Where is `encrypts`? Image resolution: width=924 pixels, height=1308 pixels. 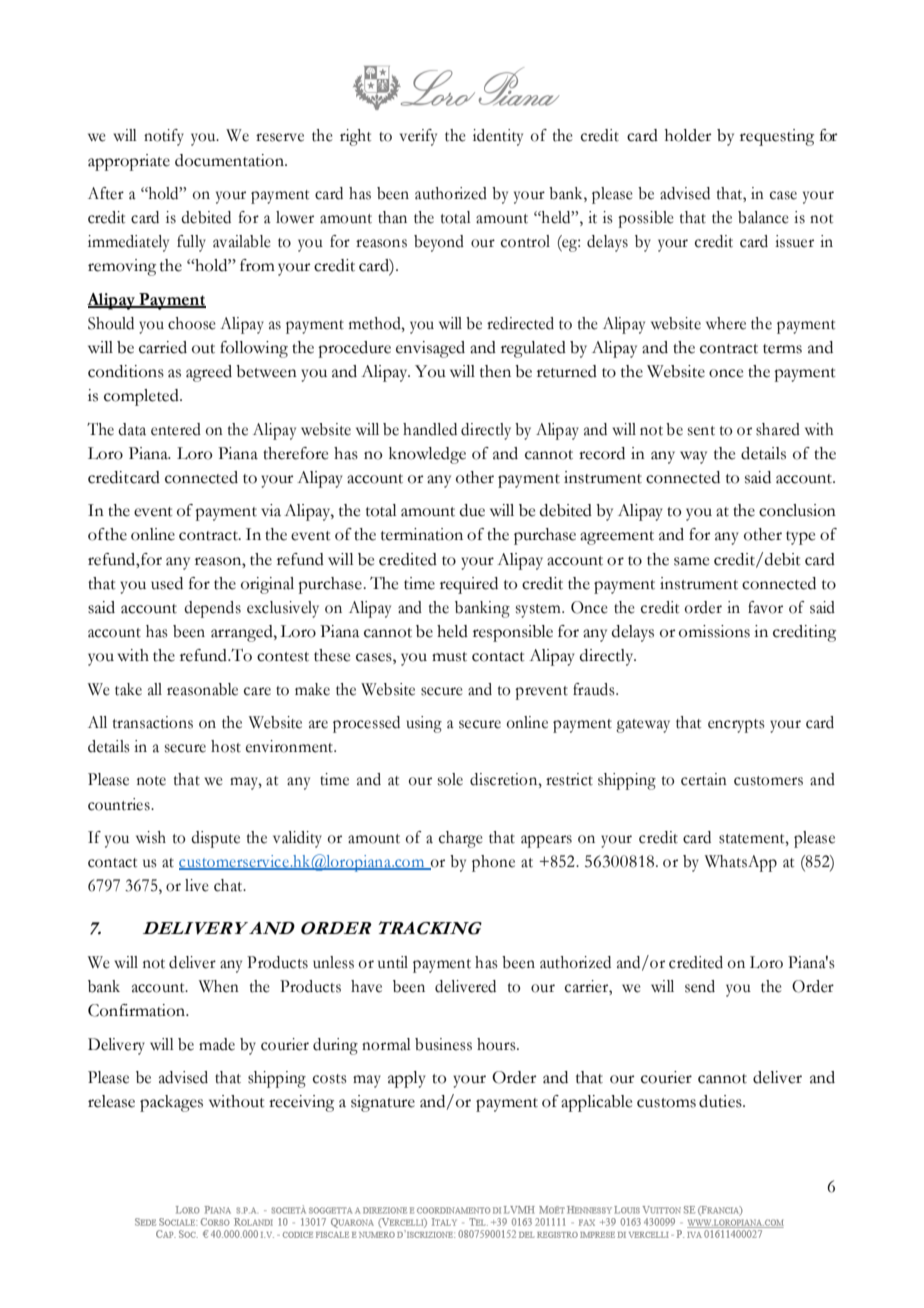
encrypts is located at coordinates (736, 726).
